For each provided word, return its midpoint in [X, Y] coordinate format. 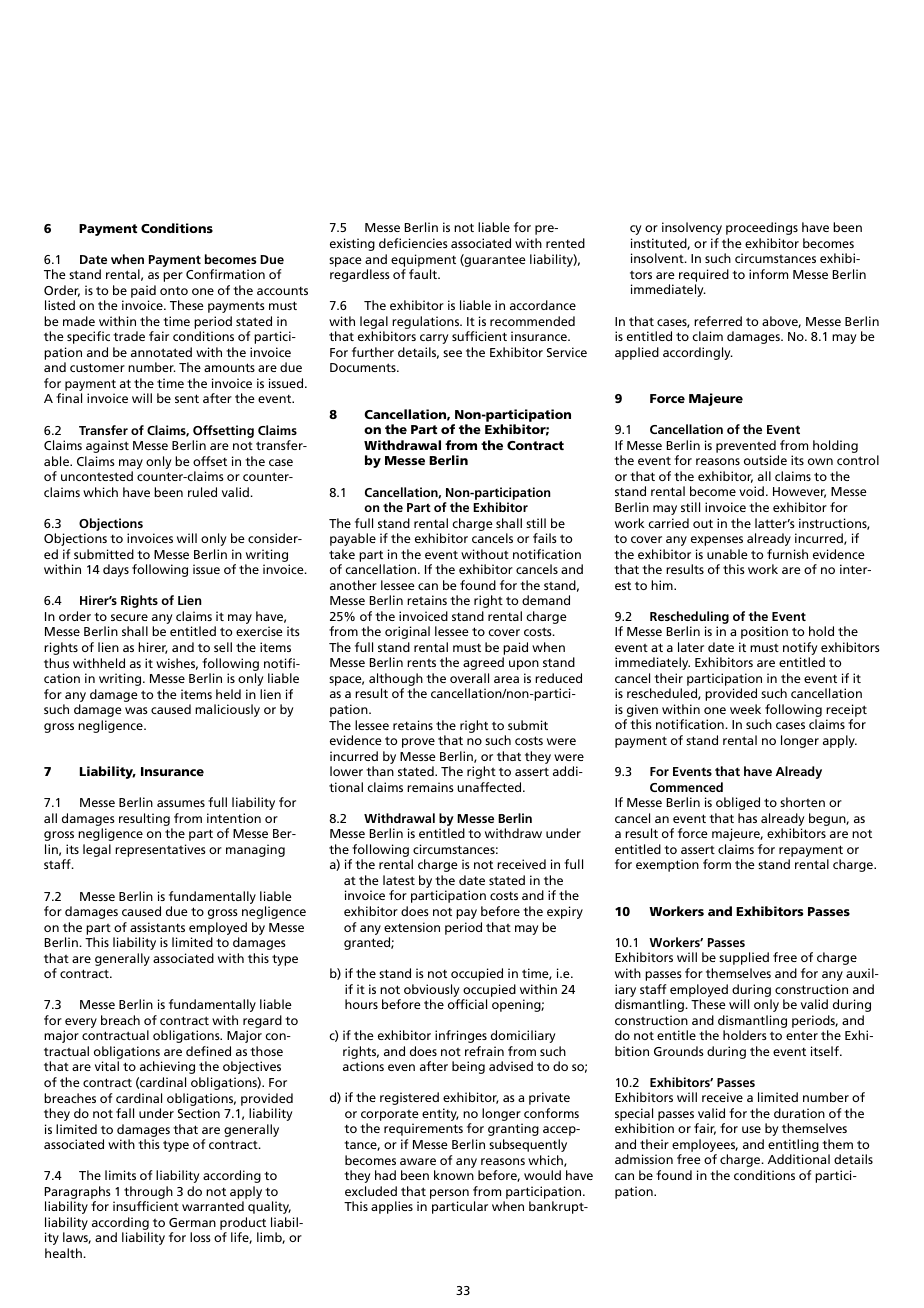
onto [174, 291]
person [449, 1194]
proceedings [762, 228]
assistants [157, 927]
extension [412, 927]
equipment [423, 260]
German [192, 1222]
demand [546, 600]
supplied [744, 958]
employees [705, 1147]
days [116, 570]
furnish [787, 554]
